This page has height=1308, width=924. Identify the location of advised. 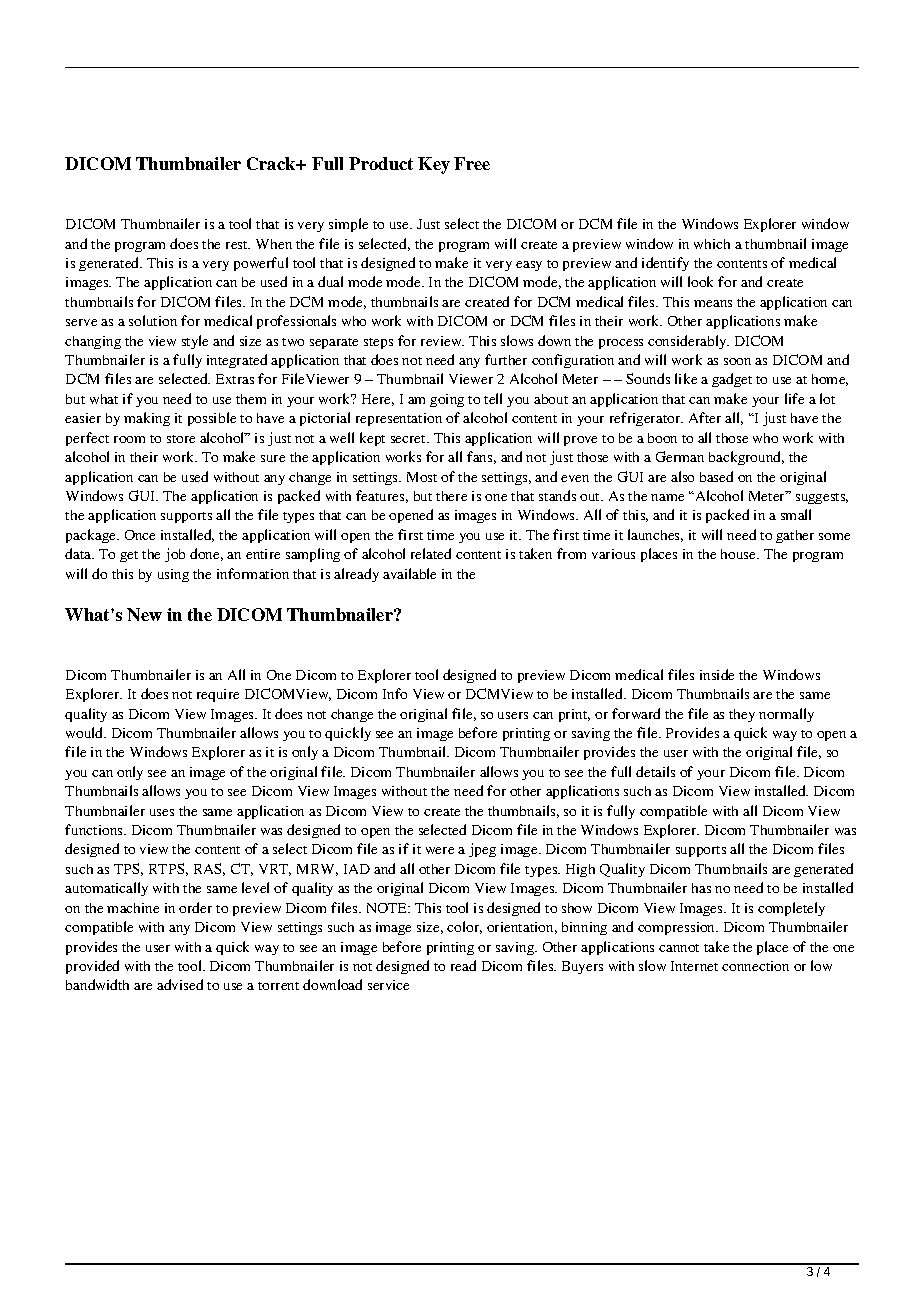
(180, 984).
